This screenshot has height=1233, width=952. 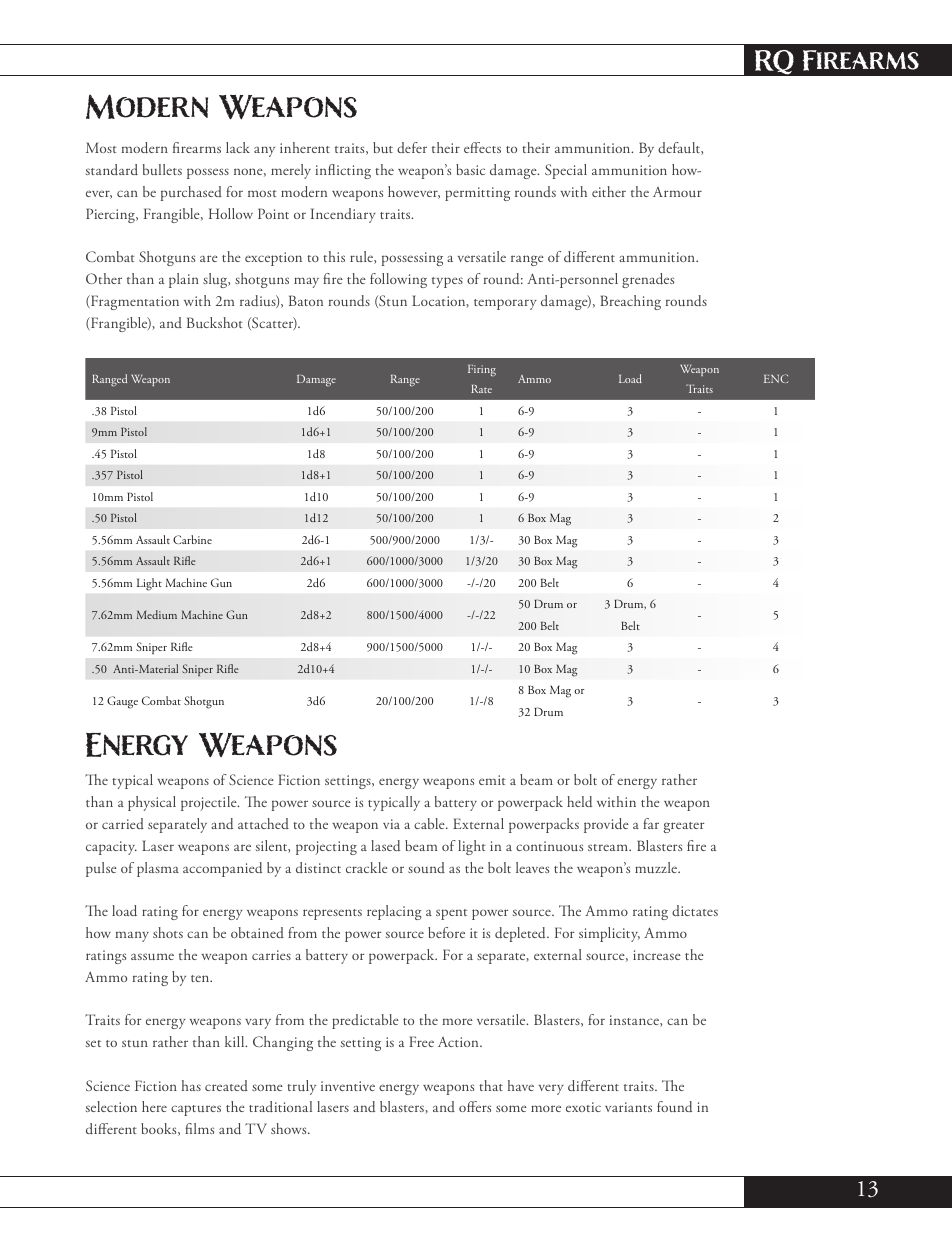 I want to click on Carbine, so click(x=192, y=539).
